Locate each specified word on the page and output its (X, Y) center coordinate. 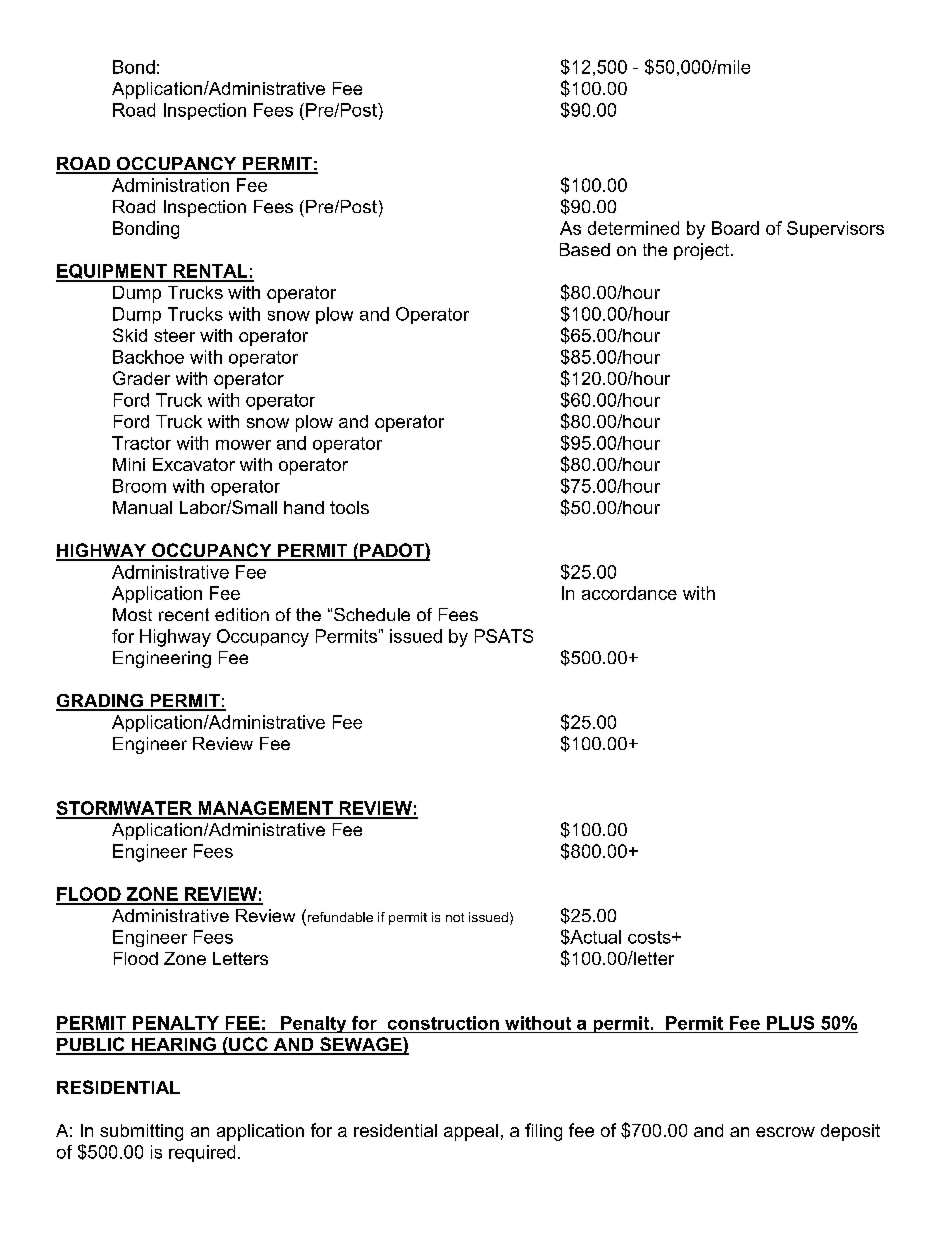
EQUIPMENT (112, 272)
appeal (471, 1132)
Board (735, 228)
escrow (785, 1132)
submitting (141, 1132)
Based (585, 249)
